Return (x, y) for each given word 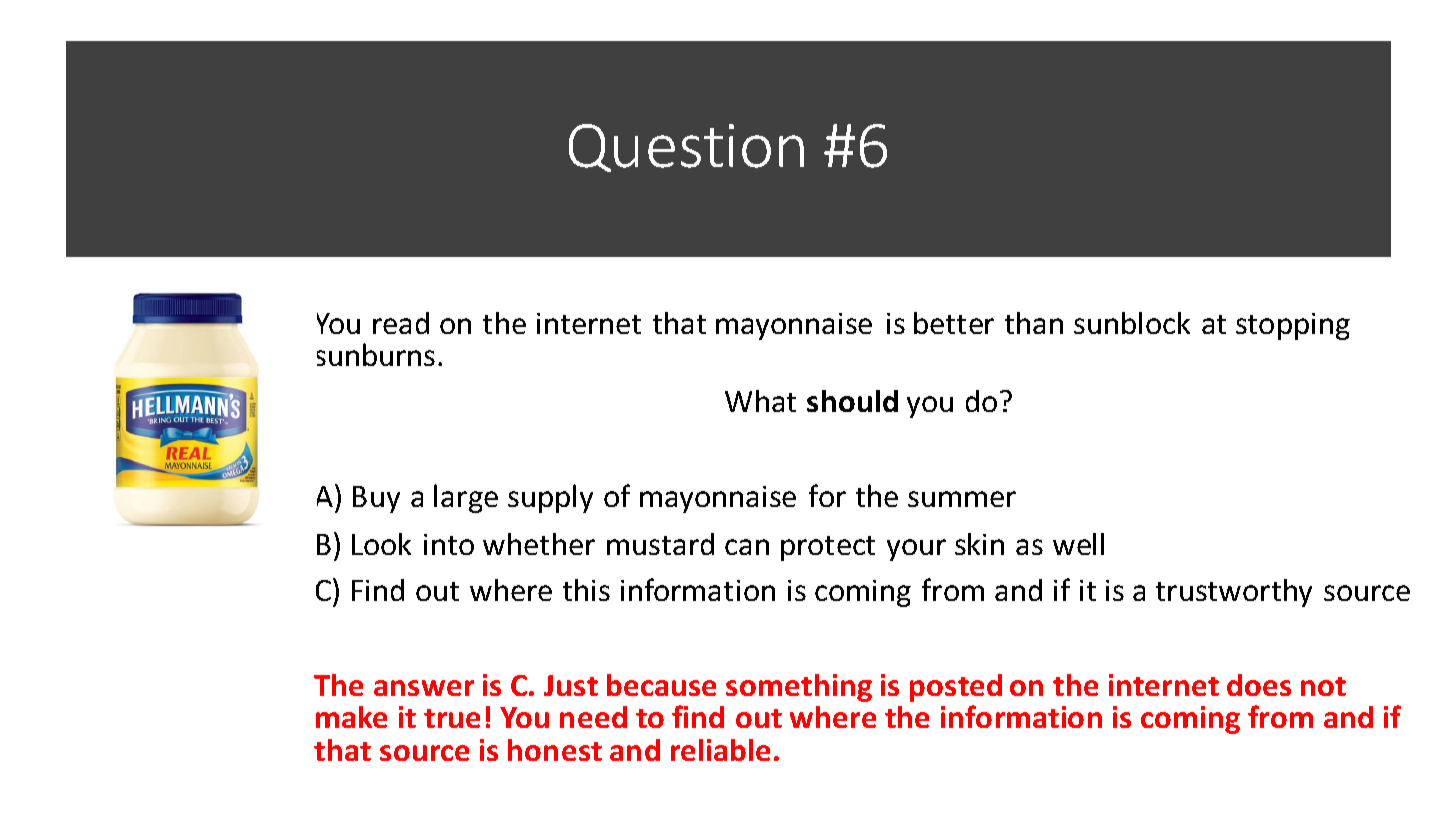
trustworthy (1234, 593)
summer (962, 499)
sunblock (1132, 323)
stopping (1293, 326)
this (586, 590)
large (466, 498)
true (452, 718)
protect (828, 548)
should (852, 401)
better (954, 323)
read (401, 323)
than (1034, 323)
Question (686, 148)
